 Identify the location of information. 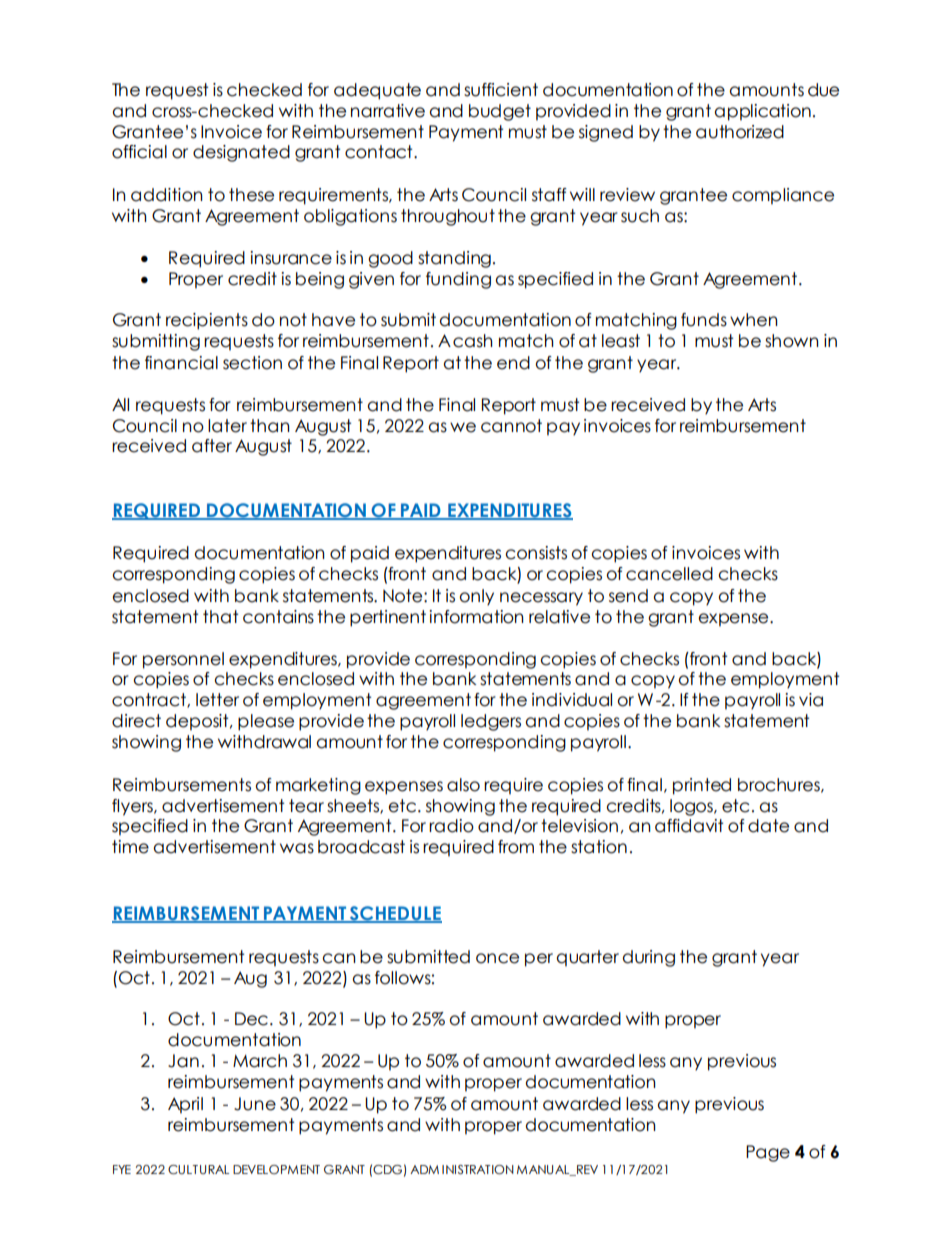
(476, 617).
